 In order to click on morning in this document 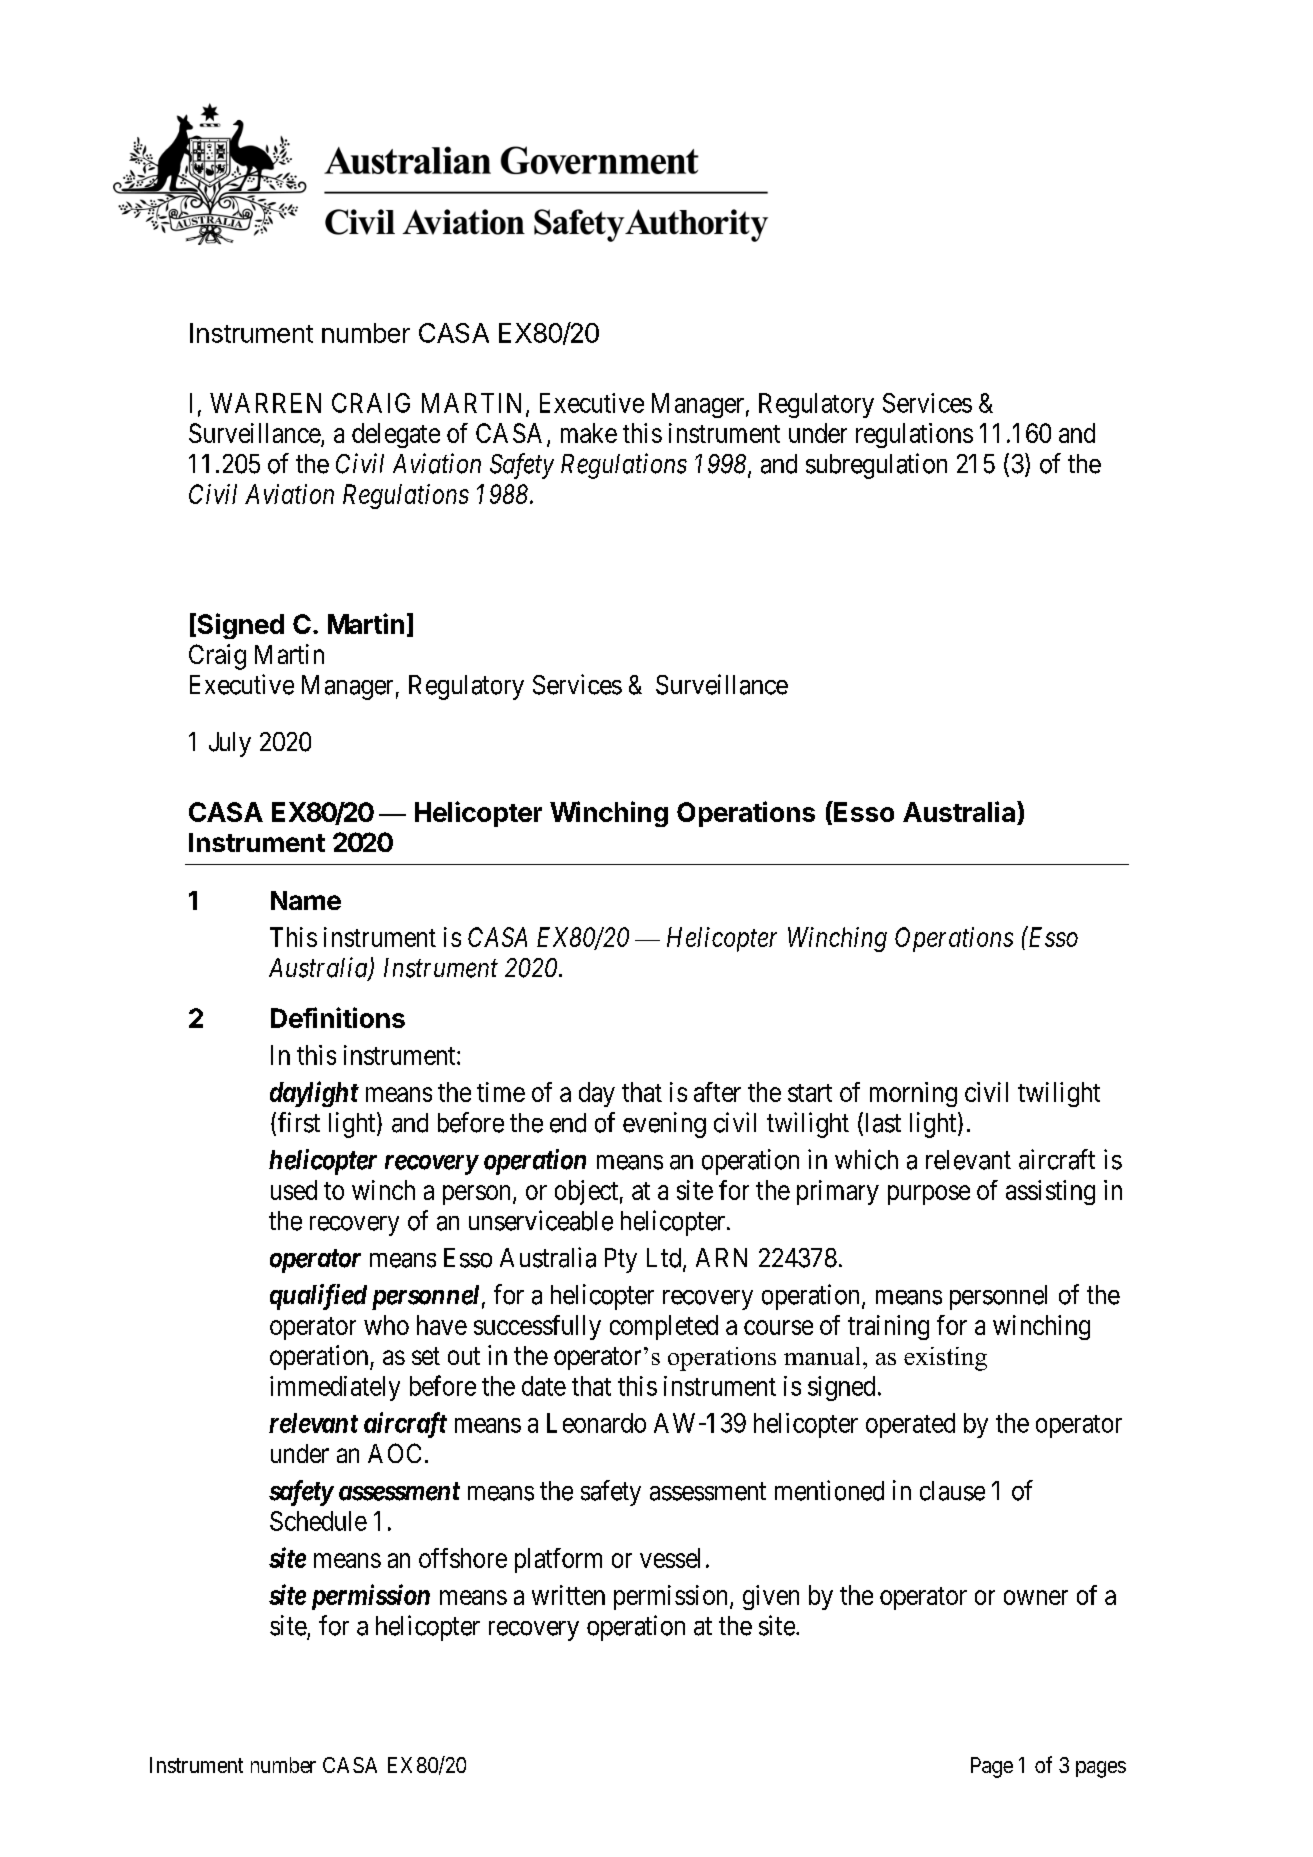, I will do `click(913, 1094)`.
